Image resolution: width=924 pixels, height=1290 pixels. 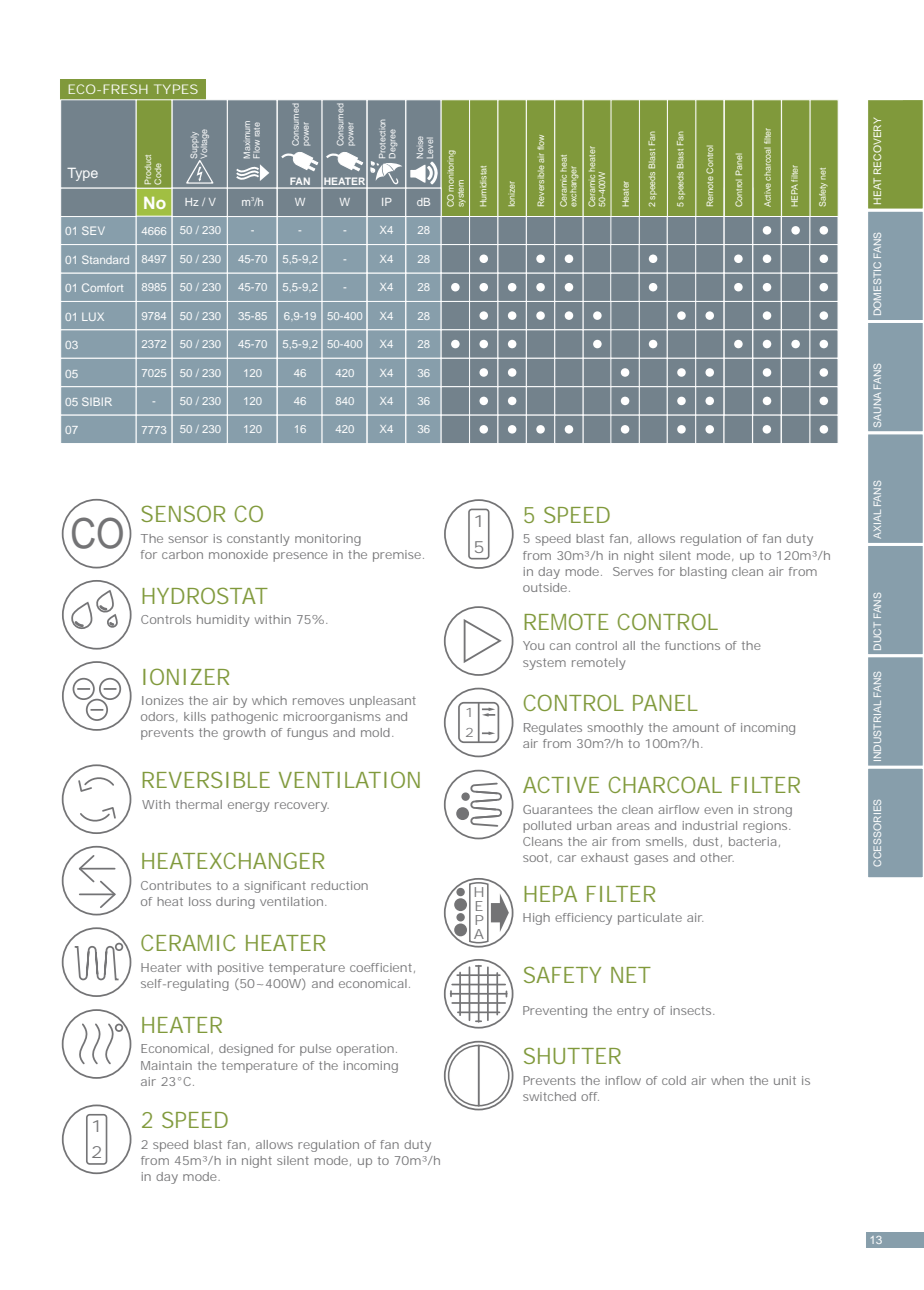 What do you see at coordinates (692, 645) in the image?
I see `functions` at bounding box center [692, 645].
